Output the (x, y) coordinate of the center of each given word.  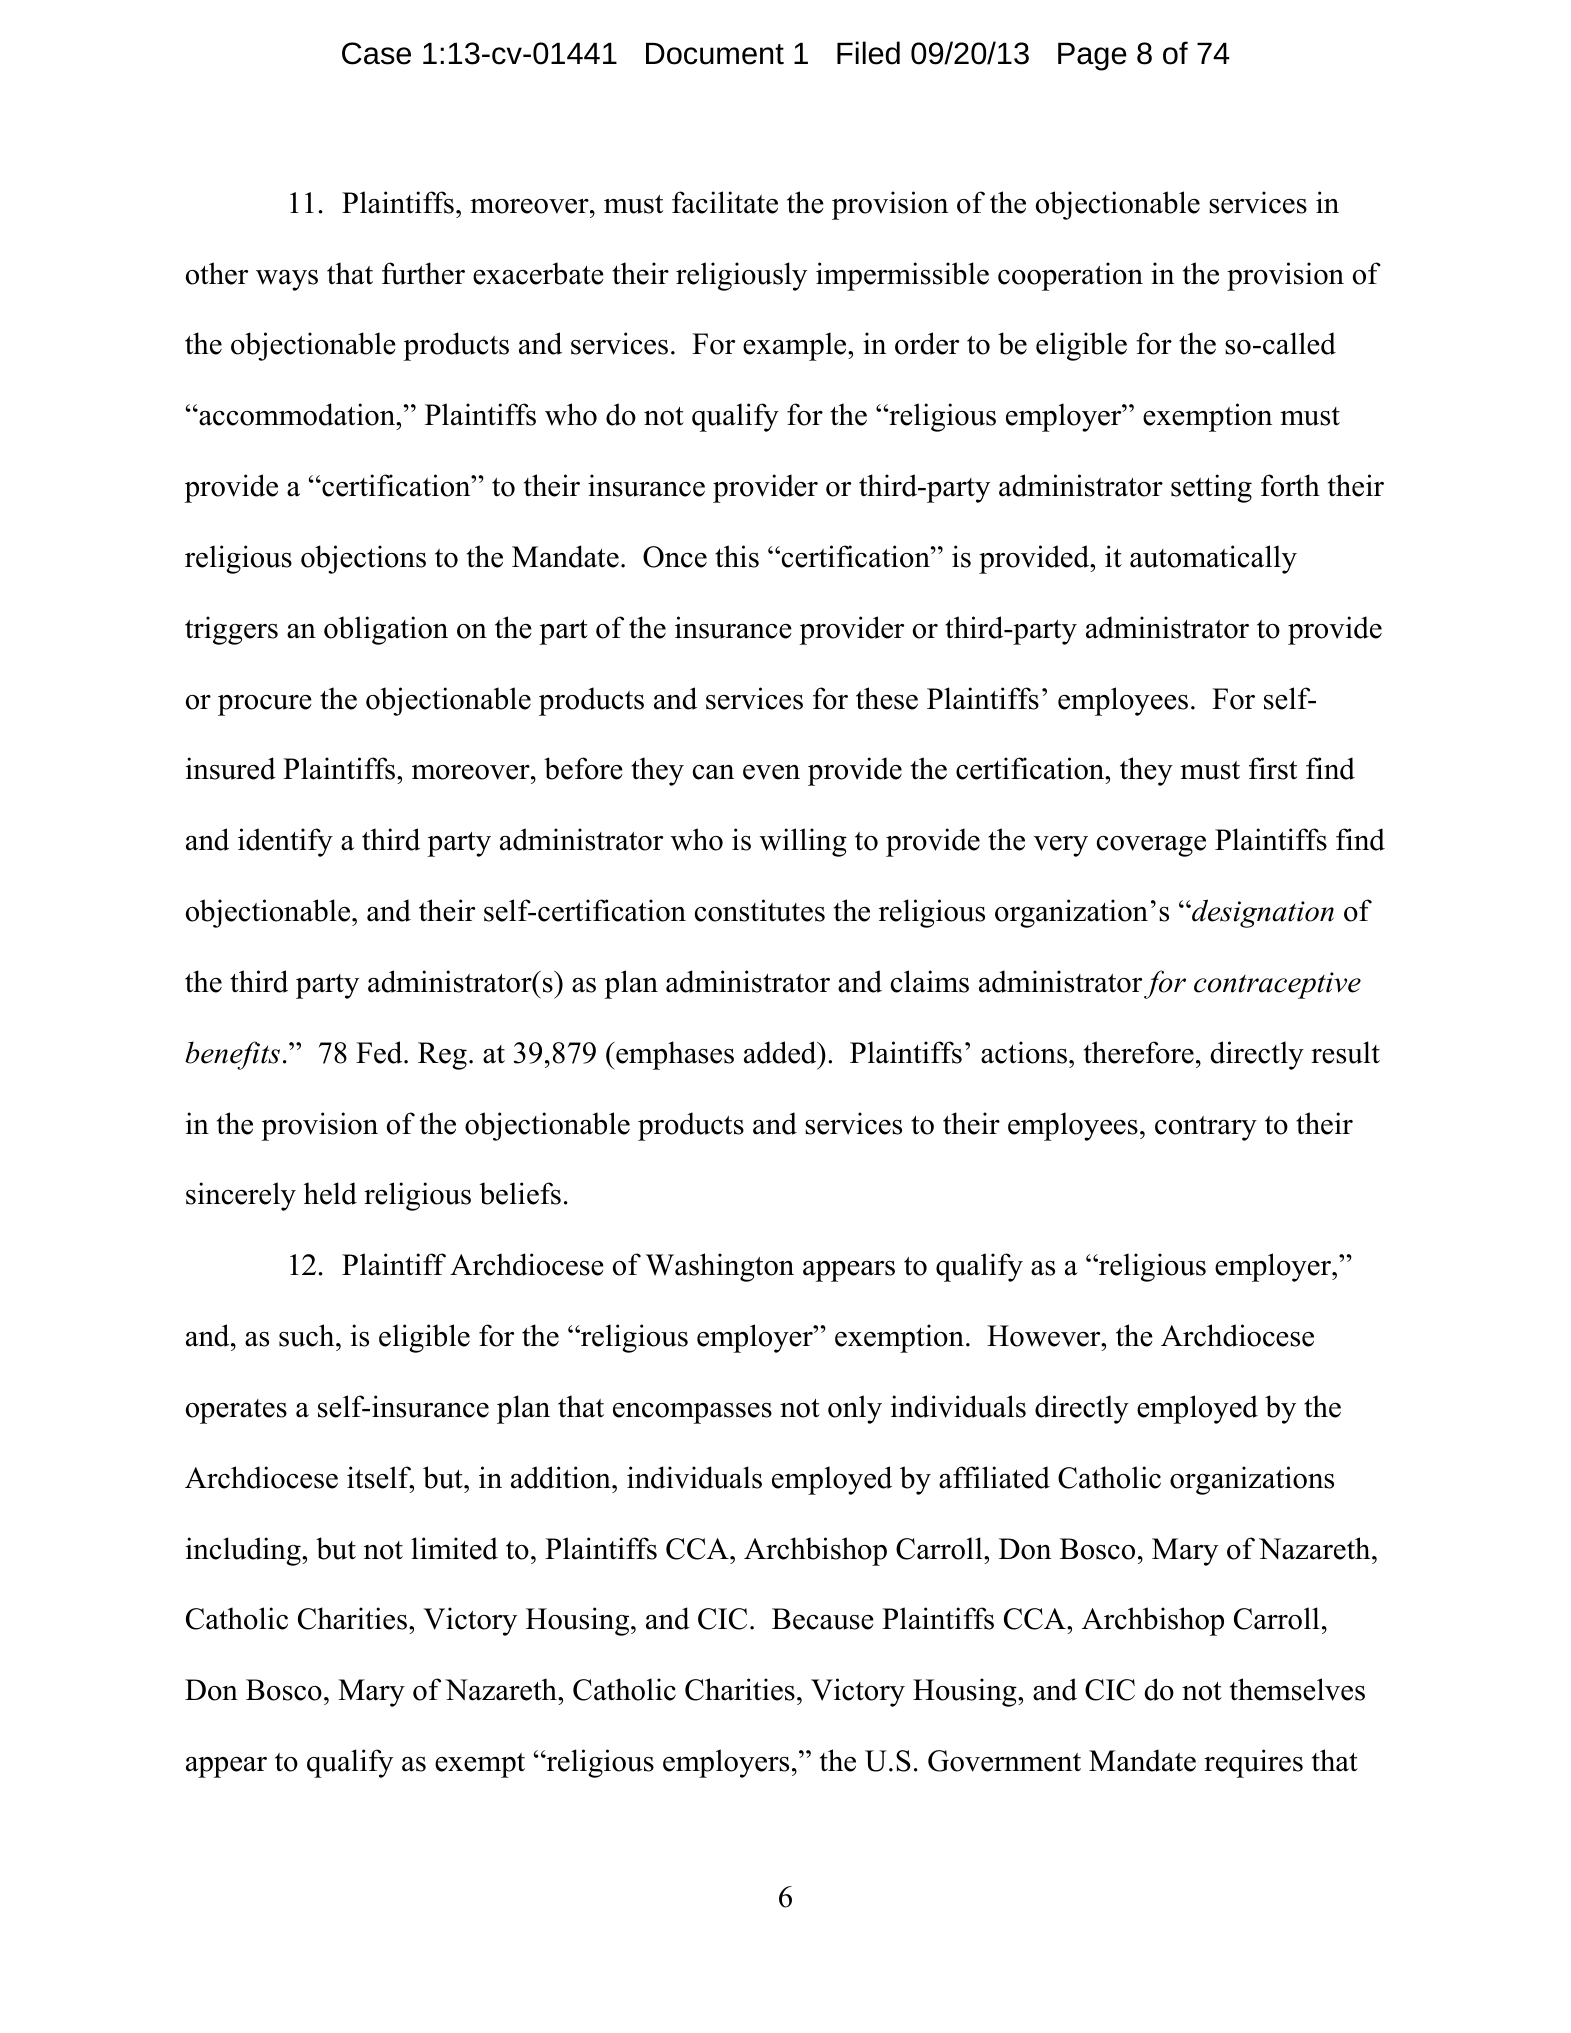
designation (1262, 913)
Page (1092, 57)
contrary (1206, 1128)
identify (285, 842)
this (737, 556)
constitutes (760, 910)
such (308, 1335)
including (244, 1551)
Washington (720, 1267)
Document (715, 54)
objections (363, 559)
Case (376, 53)
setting (1211, 488)
